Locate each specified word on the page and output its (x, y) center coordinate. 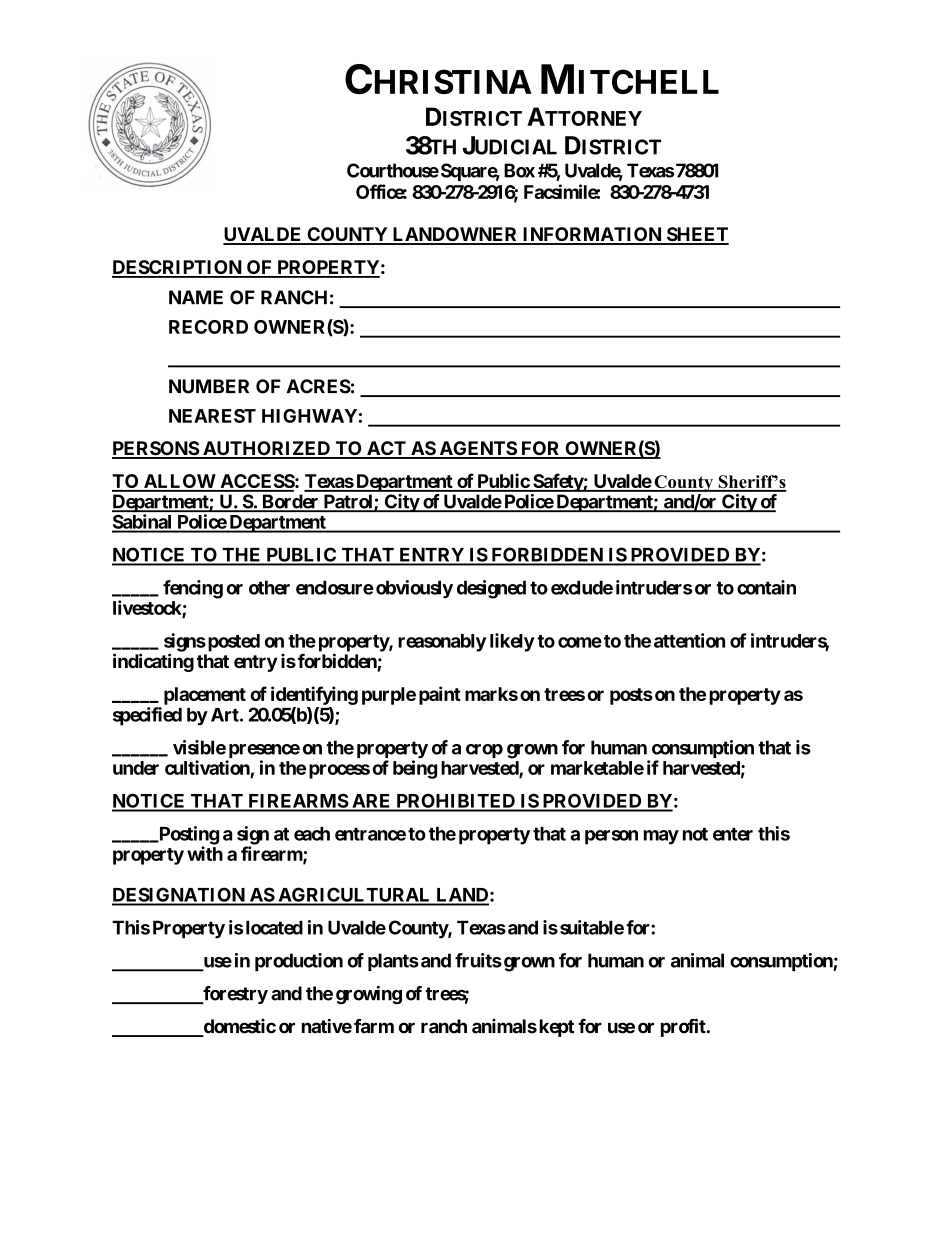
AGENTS (477, 449)
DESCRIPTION (178, 268)
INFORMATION (592, 235)
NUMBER (209, 386)
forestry (234, 995)
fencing (193, 589)
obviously (414, 589)
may (661, 837)
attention (689, 640)
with (205, 853)
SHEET (696, 235)
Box (519, 170)
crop (484, 751)
